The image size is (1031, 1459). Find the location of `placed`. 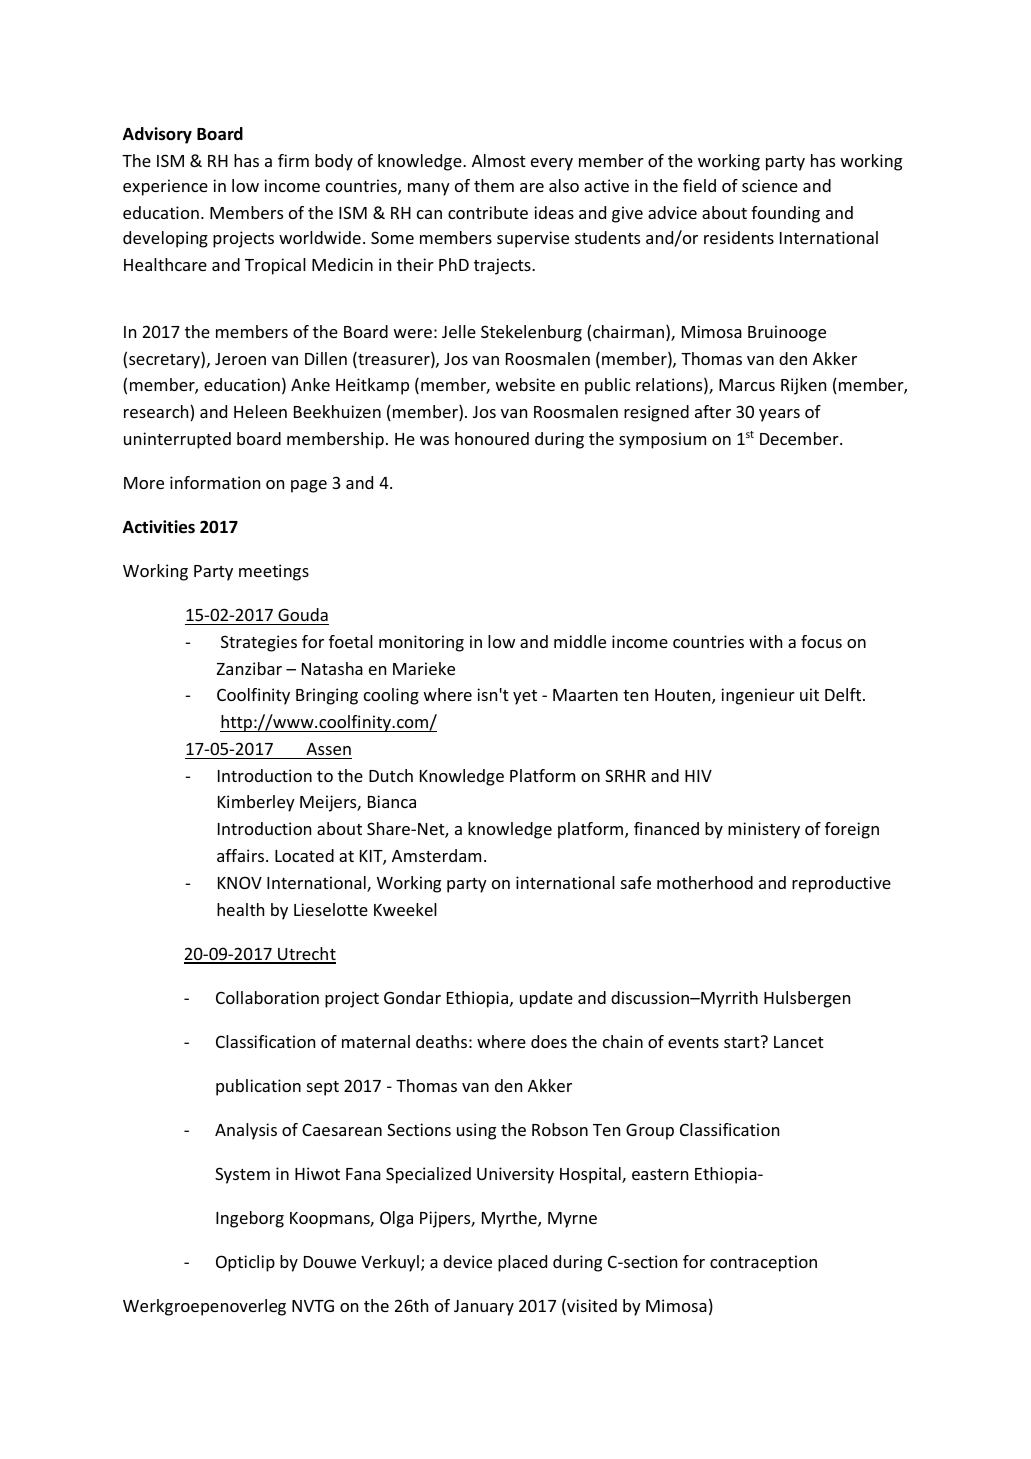

placed is located at coordinates (522, 1263).
